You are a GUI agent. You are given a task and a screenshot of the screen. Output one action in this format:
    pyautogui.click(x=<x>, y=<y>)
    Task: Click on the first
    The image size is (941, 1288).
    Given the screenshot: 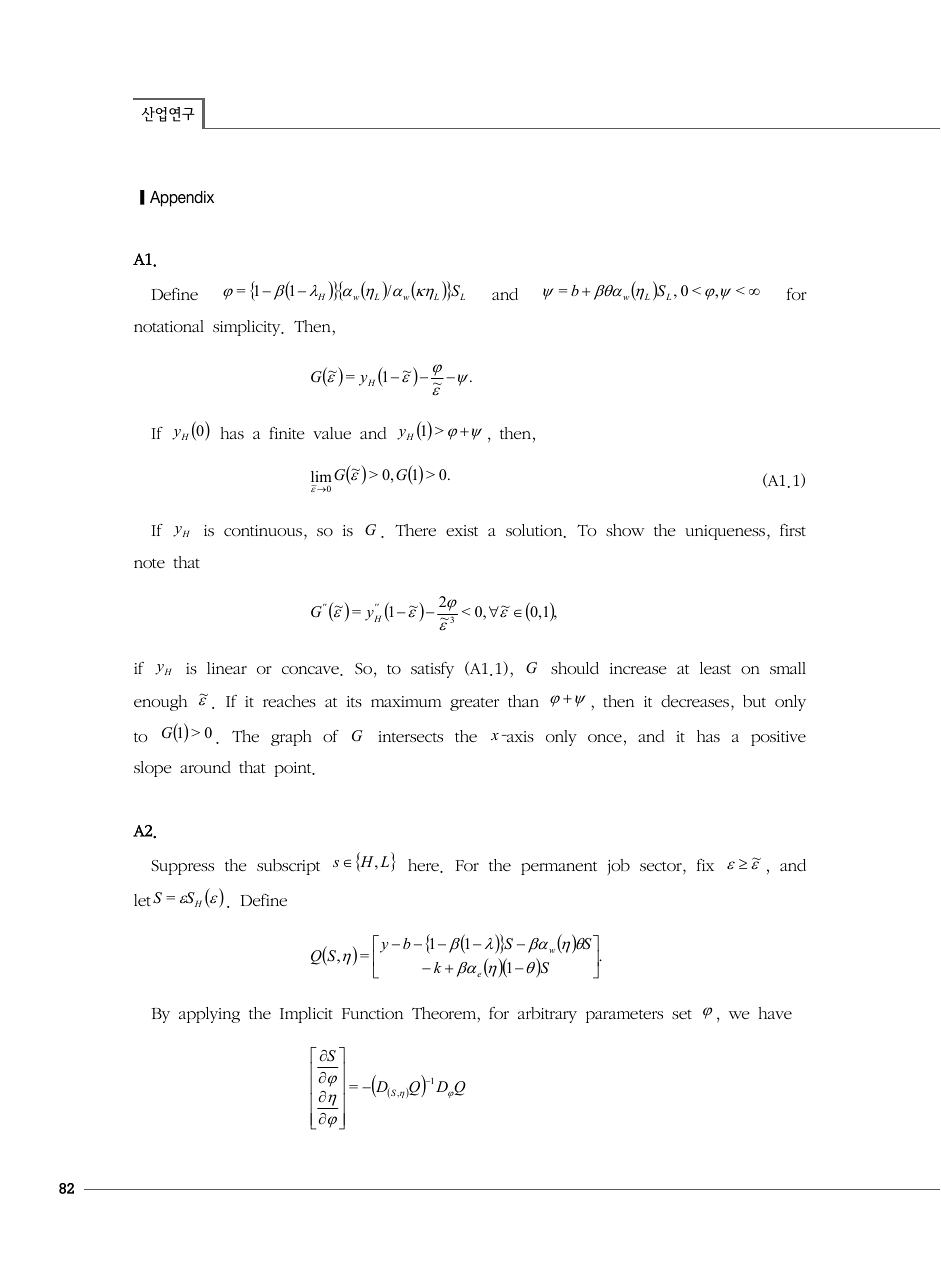 What is the action you would take?
    pyautogui.click(x=793, y=530)
